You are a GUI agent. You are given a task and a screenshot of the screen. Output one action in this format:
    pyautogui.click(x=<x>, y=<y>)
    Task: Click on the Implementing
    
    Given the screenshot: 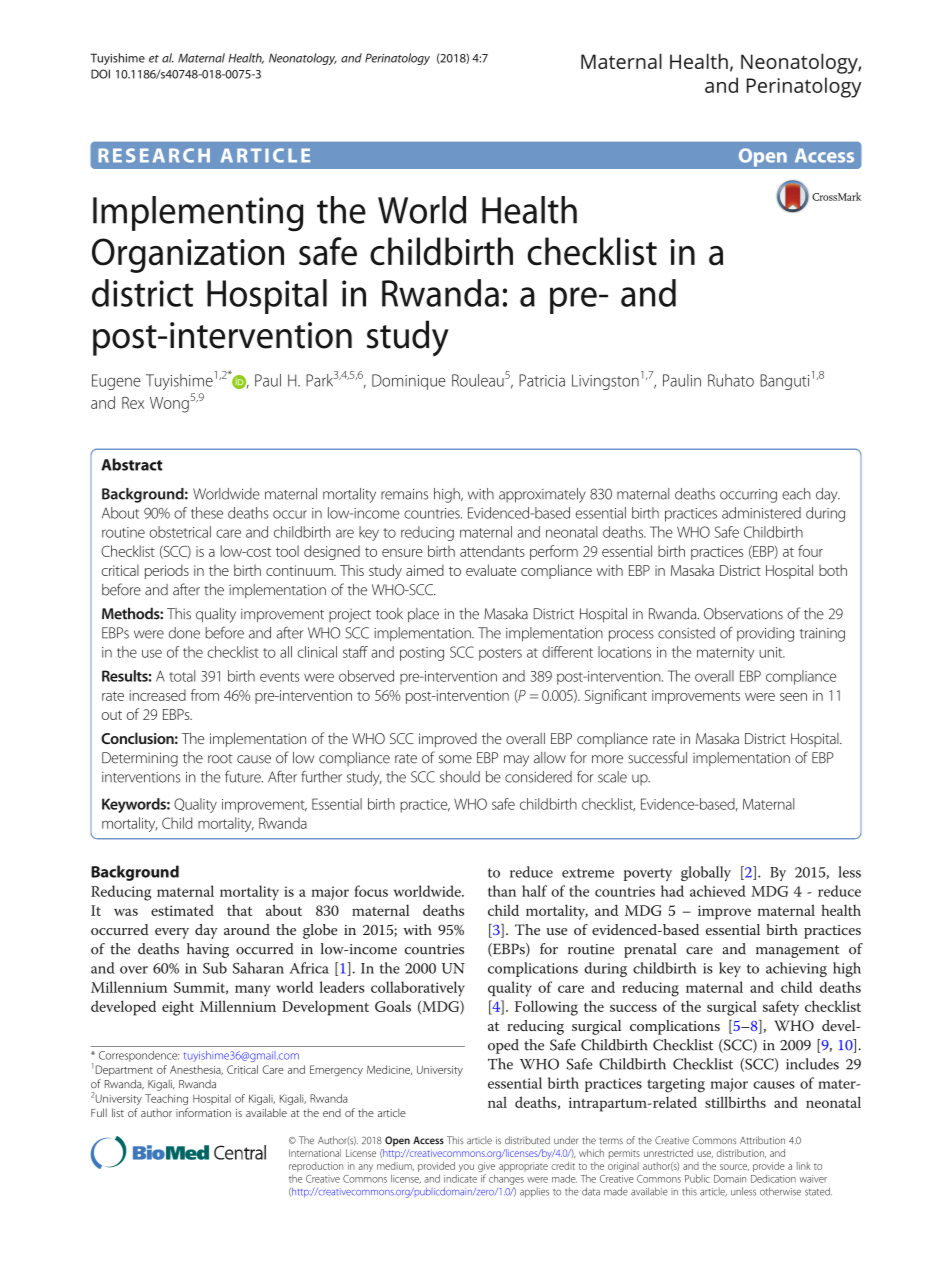 What is the action you would take?
    pyautogui.click(x=198, y=214)
